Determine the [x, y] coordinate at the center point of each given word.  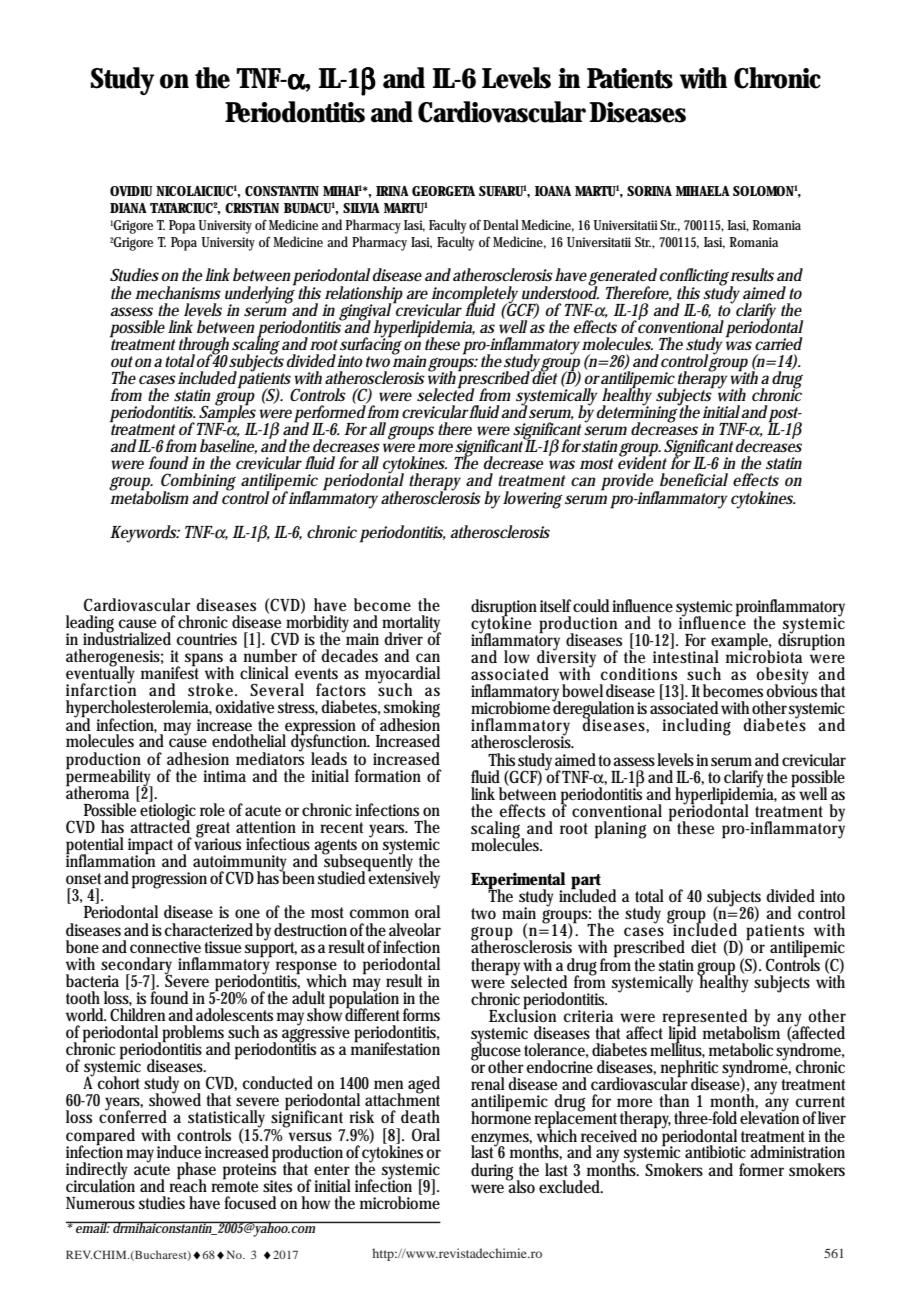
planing [620, 830]
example [741, 643]
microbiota [764, 655]
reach [188, 1184]
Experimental [518, 882]
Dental [501, 224]
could [593, 606]
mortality [411, 625]
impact [153, 847]
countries [207, 639]
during [494, 1172]
